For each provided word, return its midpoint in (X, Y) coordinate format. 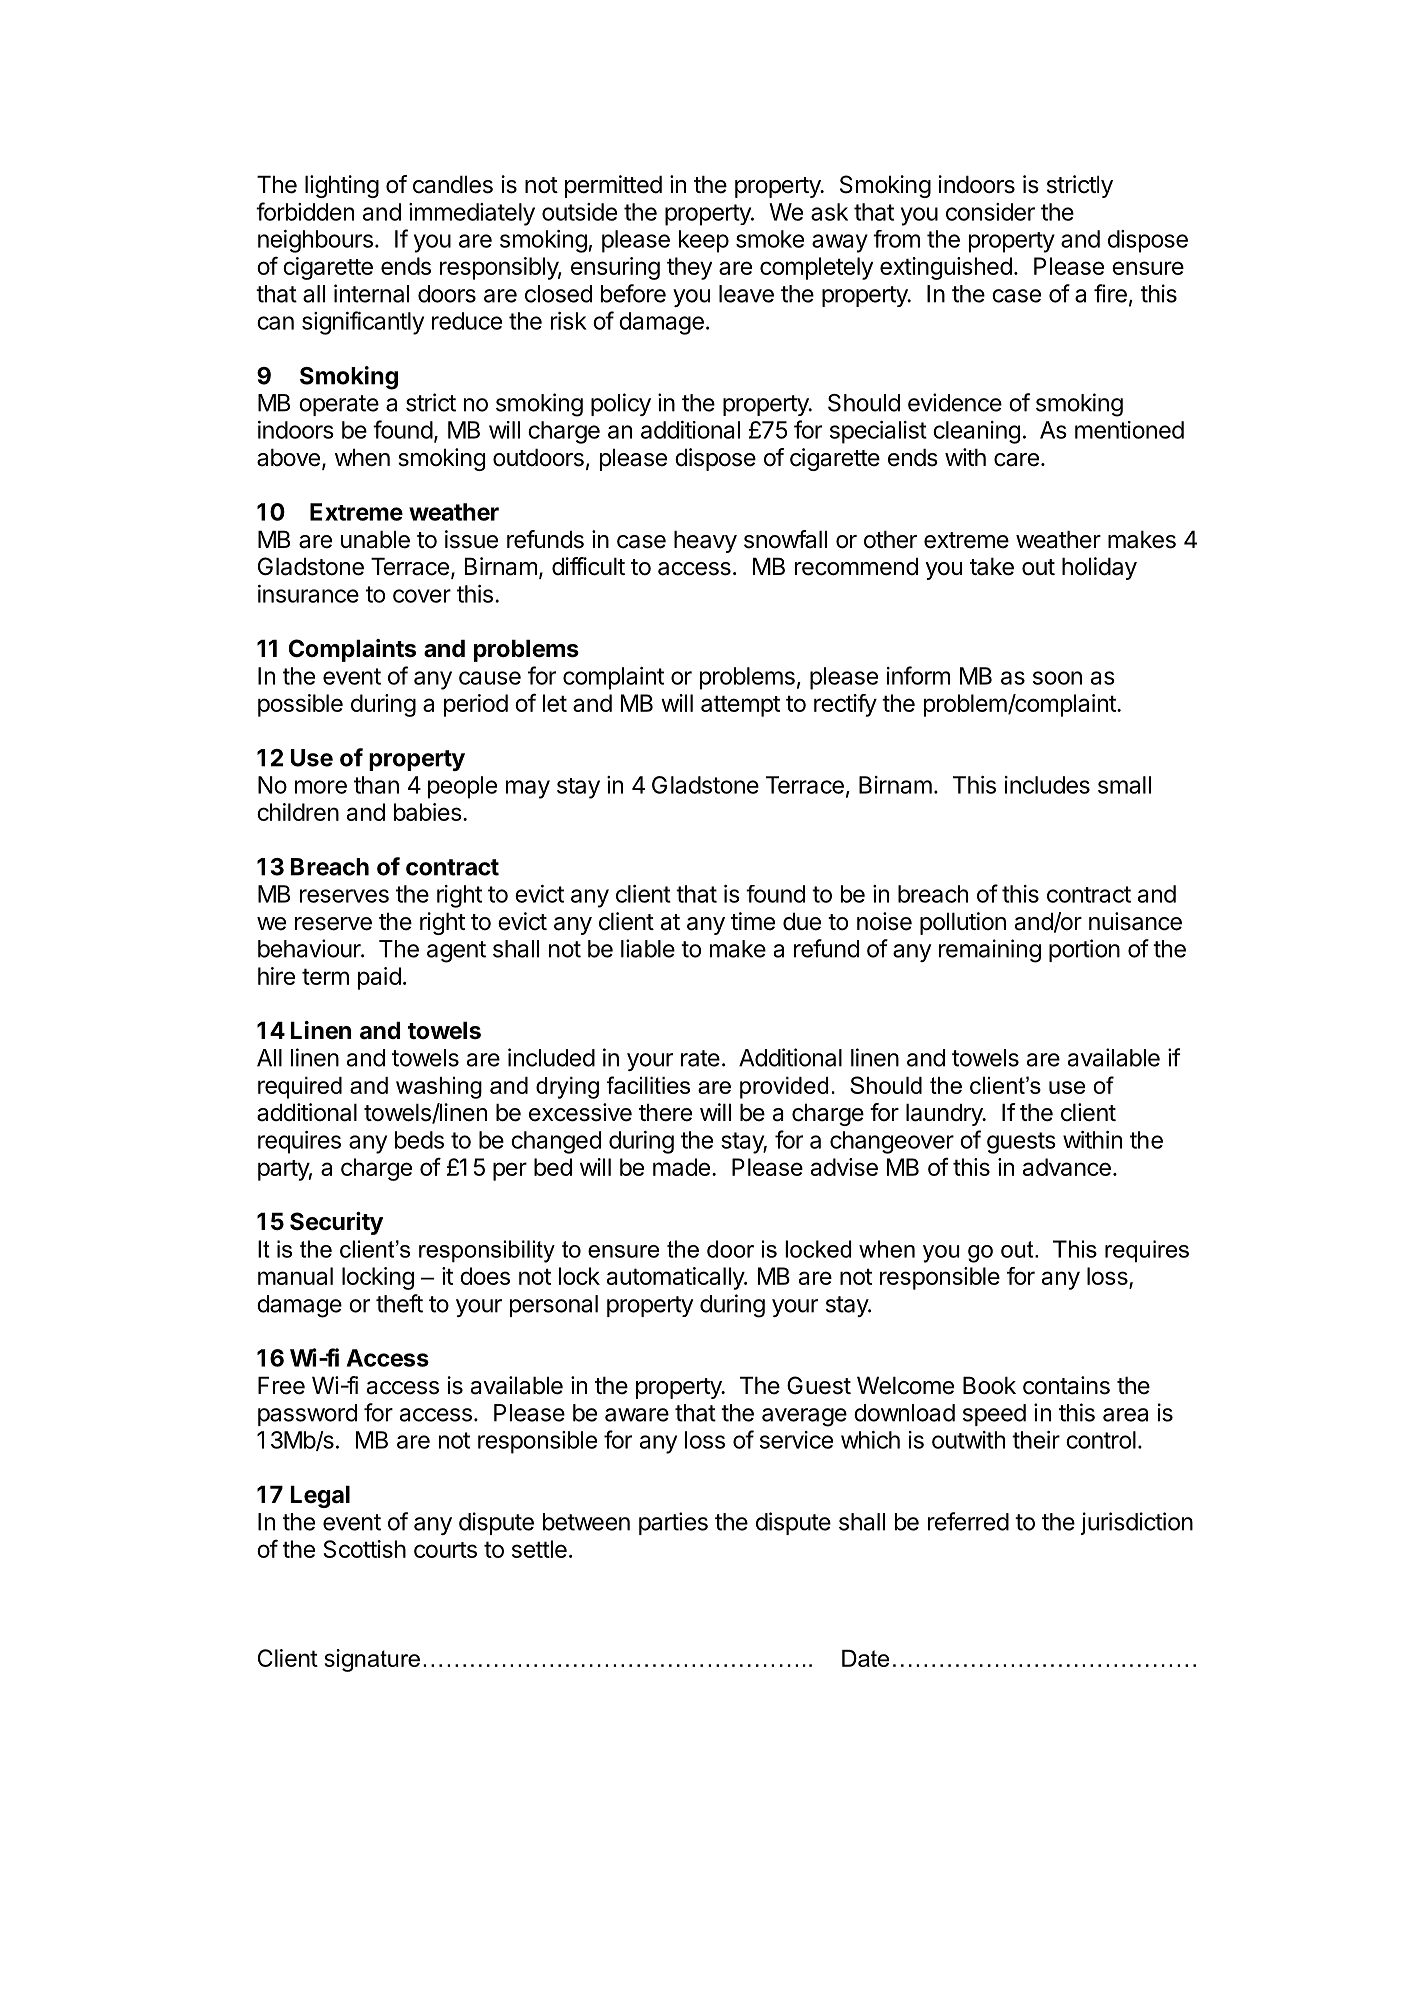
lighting (342, 186)
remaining (990, 951)
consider (990, 212)
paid (379, 978)
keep (704, 241)
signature (372, 1660)
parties (673, 1523)
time (753, 921)
